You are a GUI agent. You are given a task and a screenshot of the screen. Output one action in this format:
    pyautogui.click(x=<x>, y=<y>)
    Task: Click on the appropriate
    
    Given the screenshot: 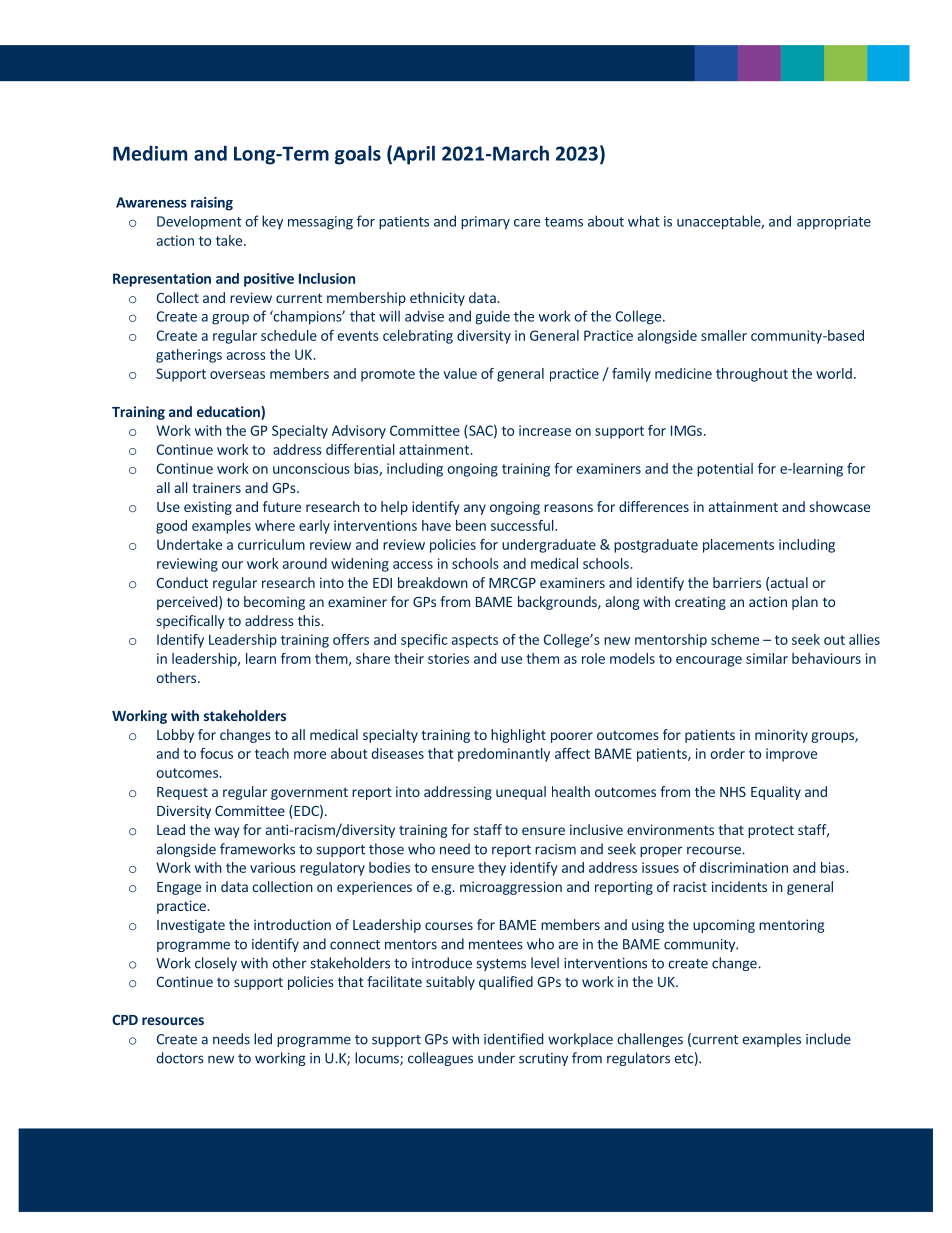 What is the action you would take?
    pyautogui.click(x=834, y=223)
